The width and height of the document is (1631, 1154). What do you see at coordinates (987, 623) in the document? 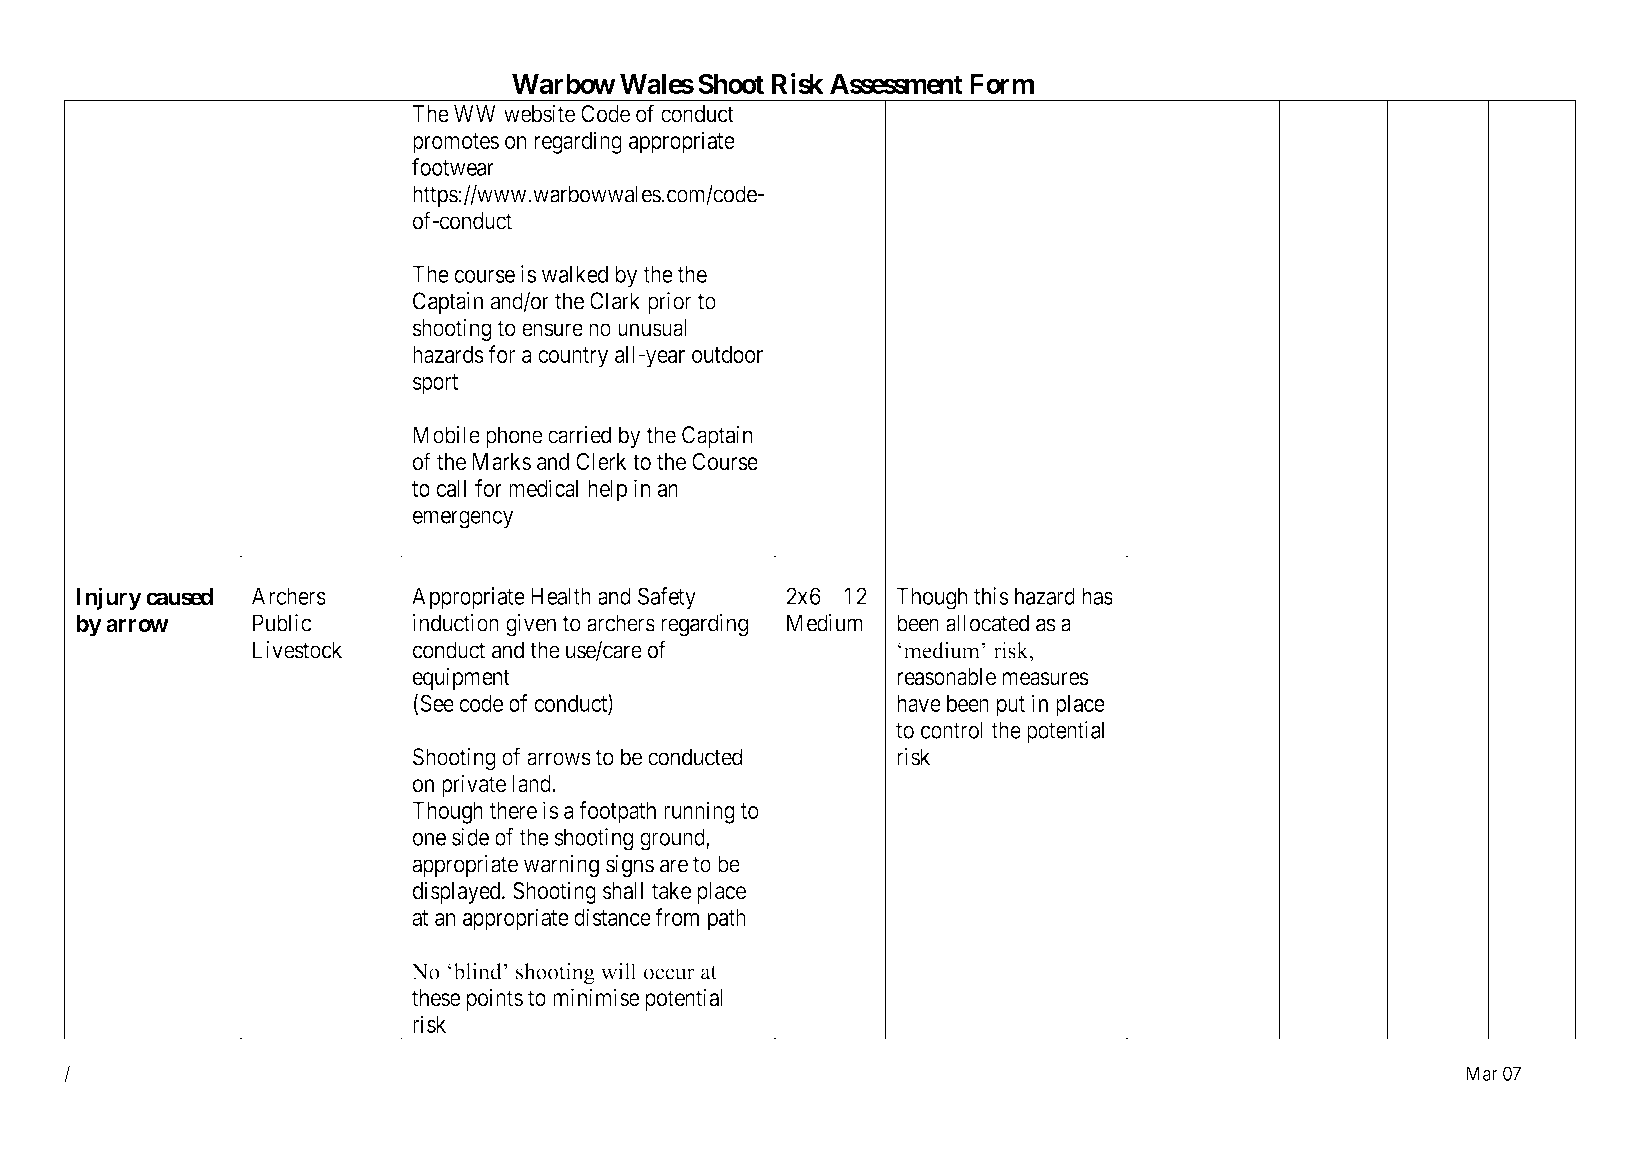
I see `allocated` at bounding box center [987, 623].
